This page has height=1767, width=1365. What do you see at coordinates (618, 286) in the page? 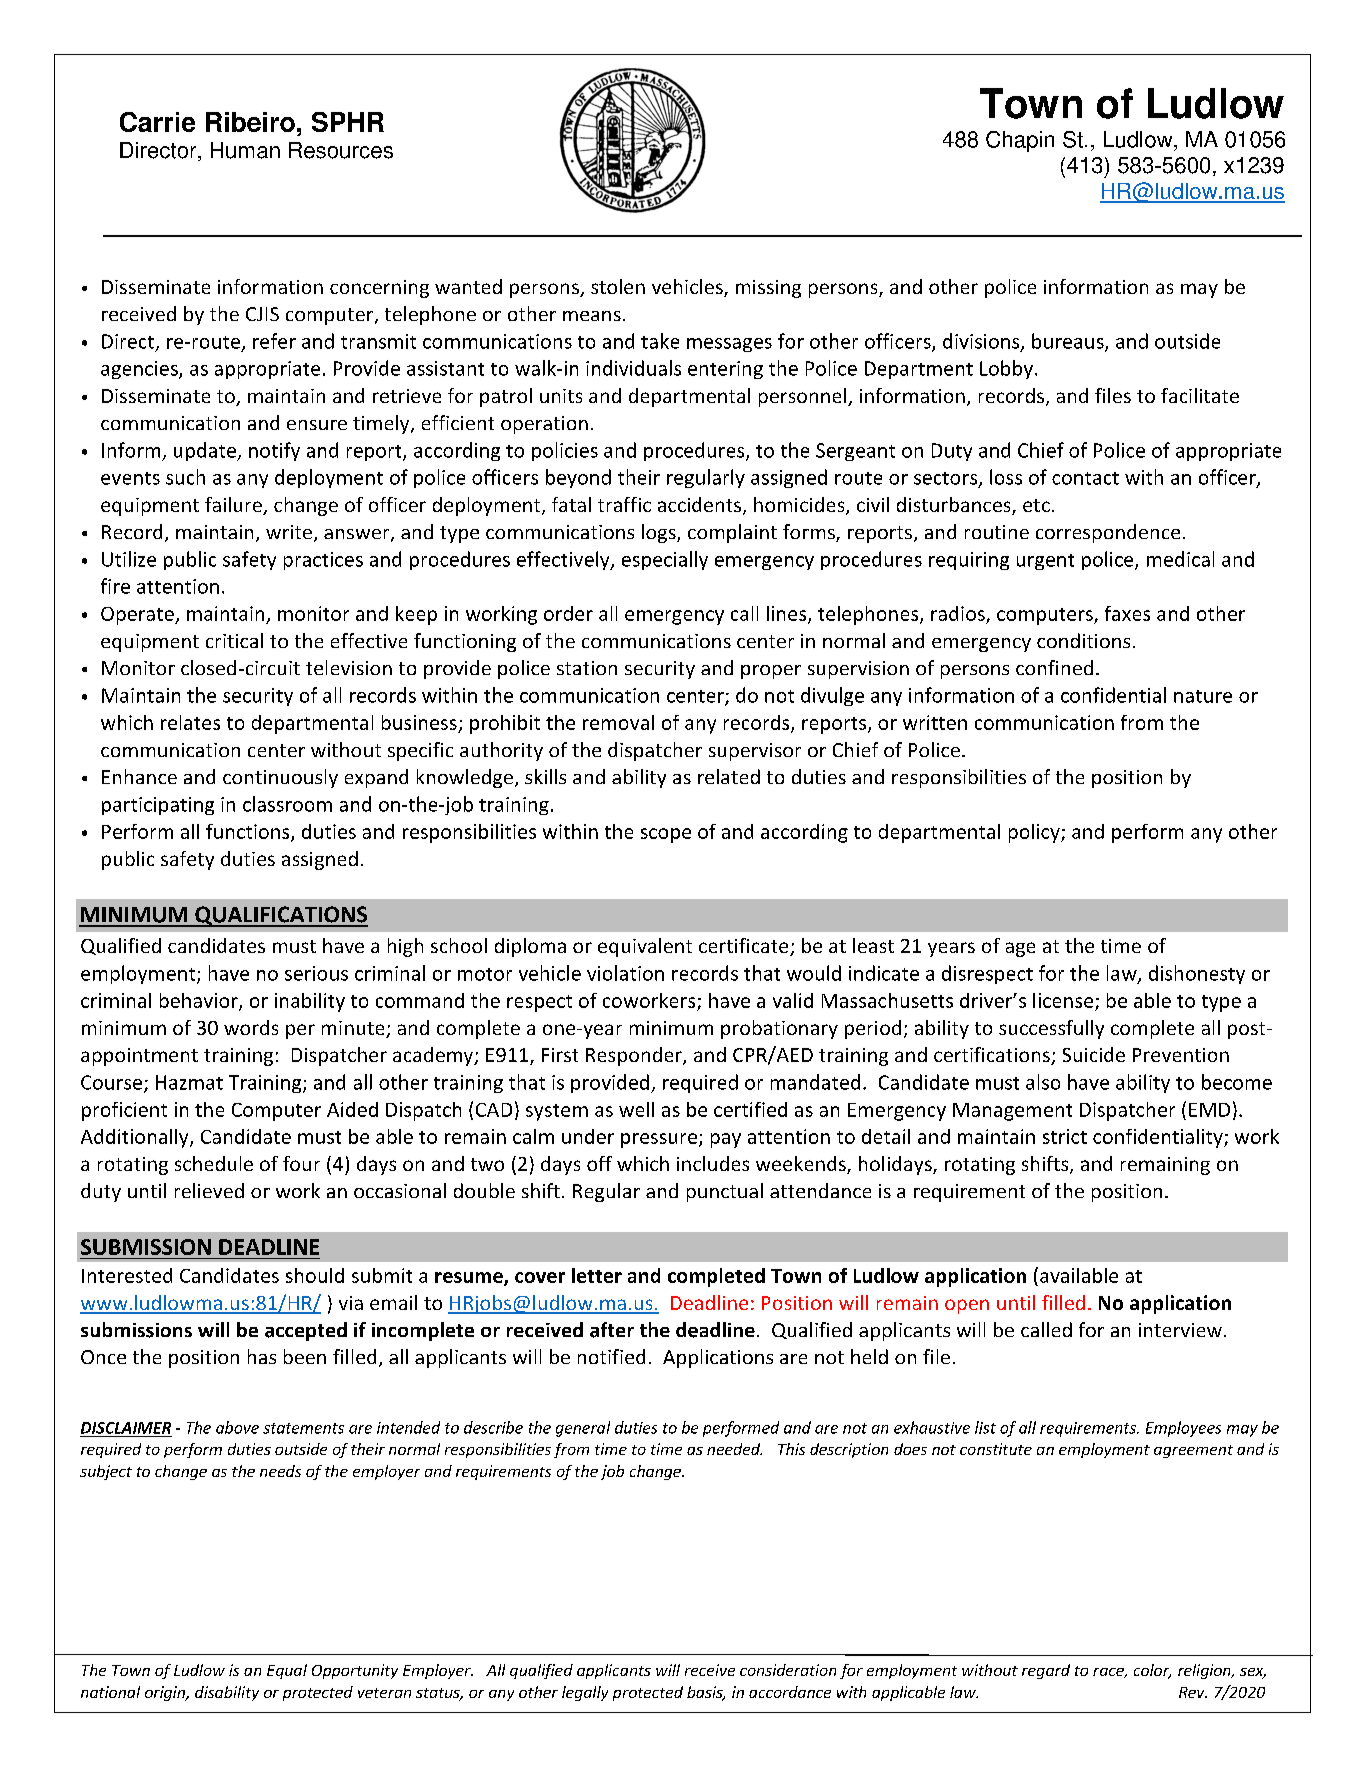
I see `stolen` at bounding box center [618, 286].
